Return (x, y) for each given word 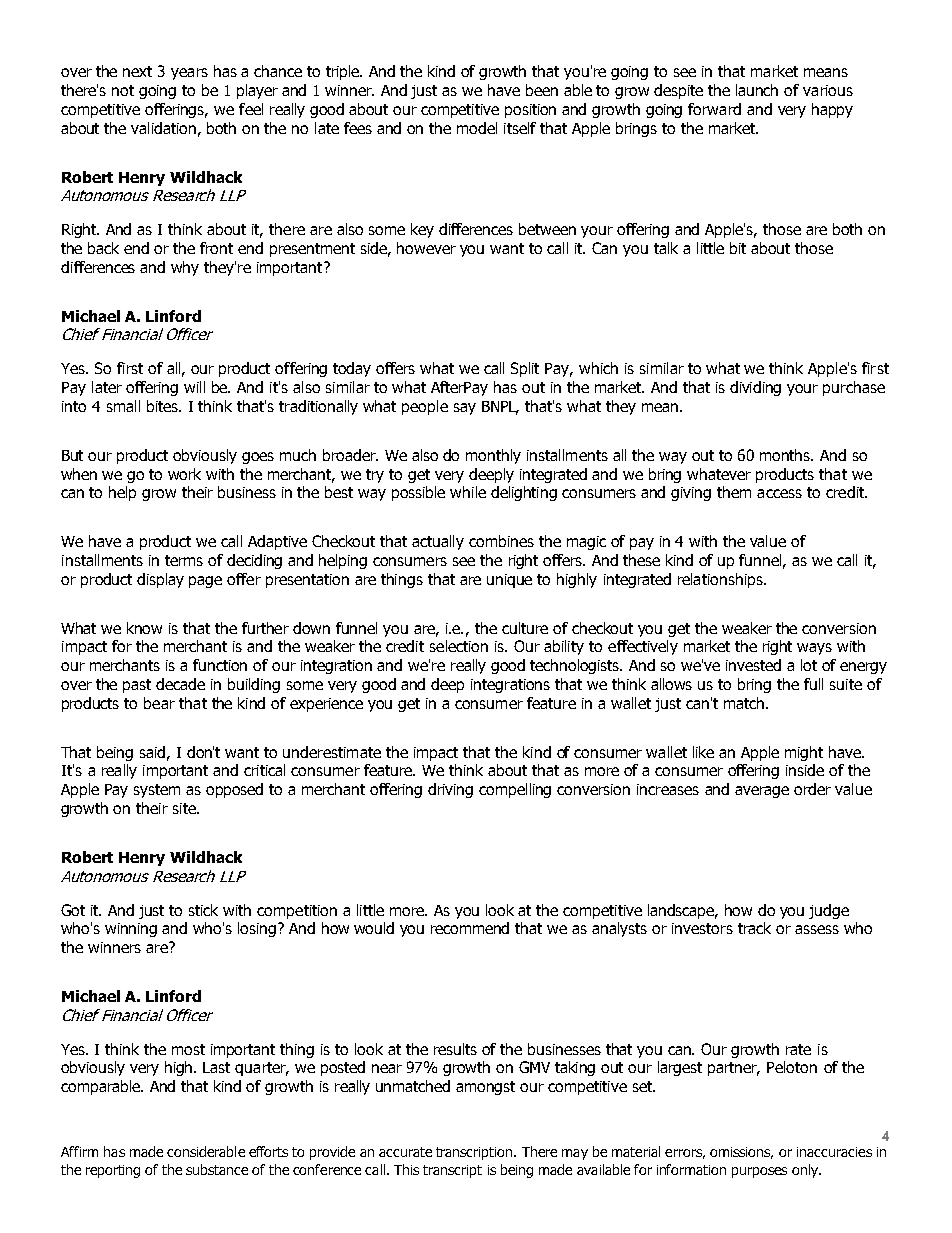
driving (450, 790)
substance (217, 1169)
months (786, 455)
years (189, 74)
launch (757, 90)
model (477, 128)
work (184, 474)
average (762, 792)
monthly (493, 456)
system (157, 791)
